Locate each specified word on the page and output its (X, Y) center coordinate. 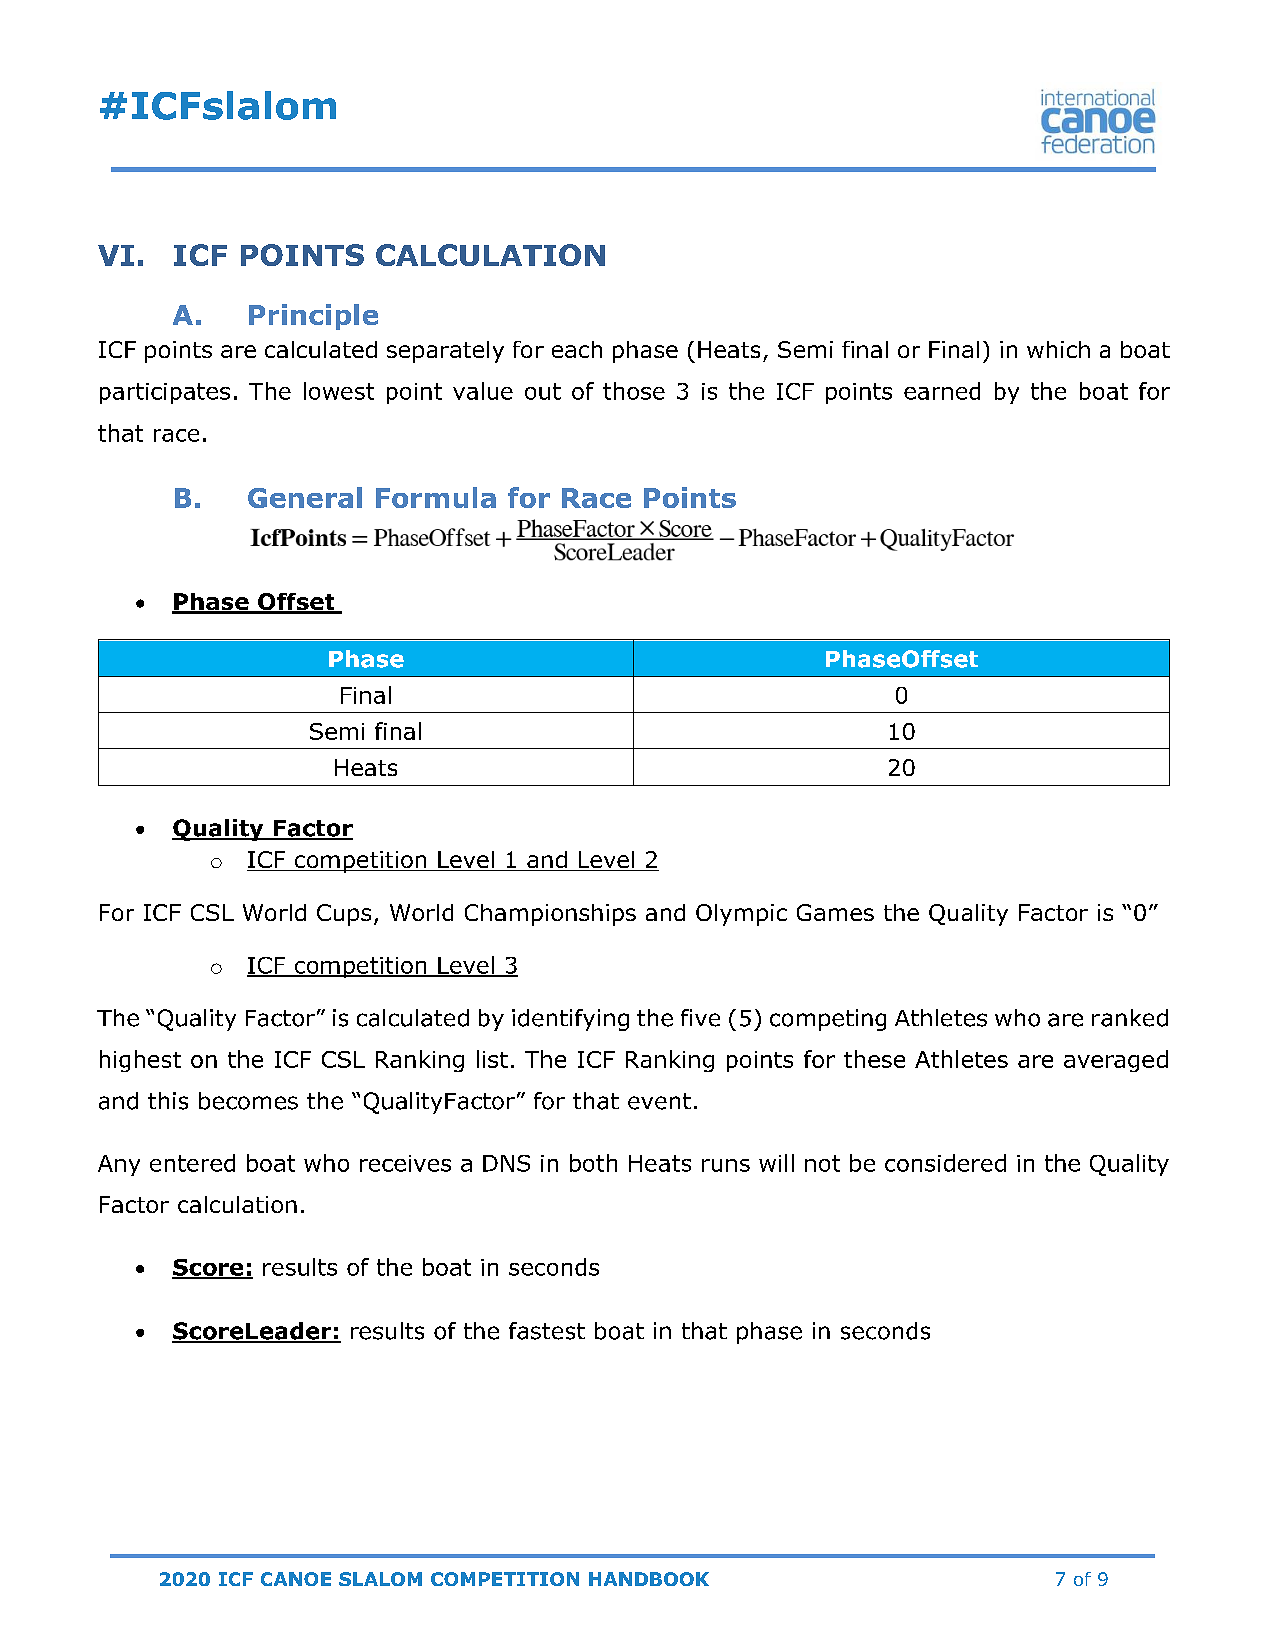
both (593, 1163)
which (1058, 349)
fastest (547, 1331)
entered (192, 1163)
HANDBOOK (649, 1579)
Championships (550, 915)
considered (945, 1163)
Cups (344, 915)
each (577, 349)
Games (835, 912)
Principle (313, 317)
